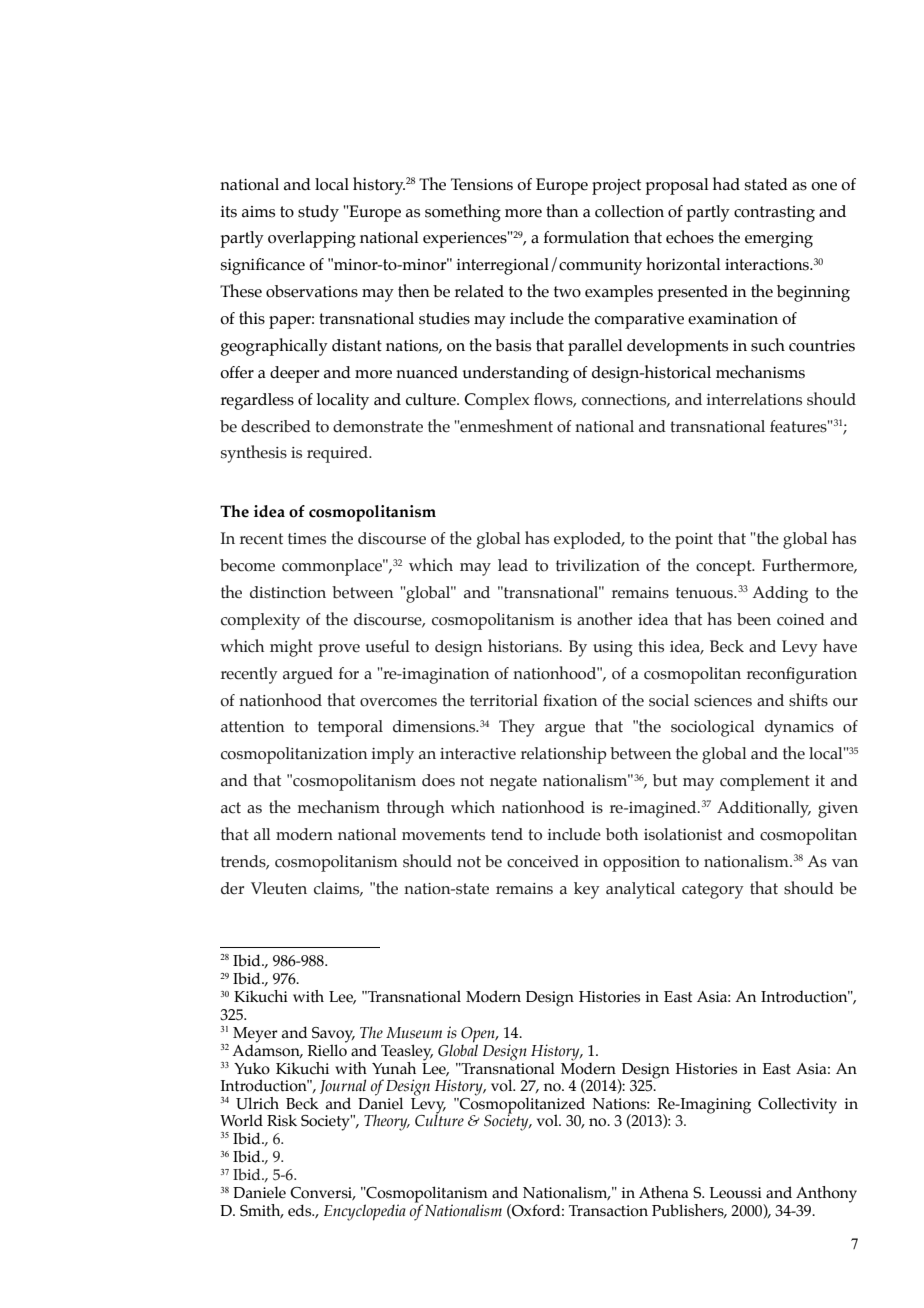  I want to click on eds, so click(301, 1210).
